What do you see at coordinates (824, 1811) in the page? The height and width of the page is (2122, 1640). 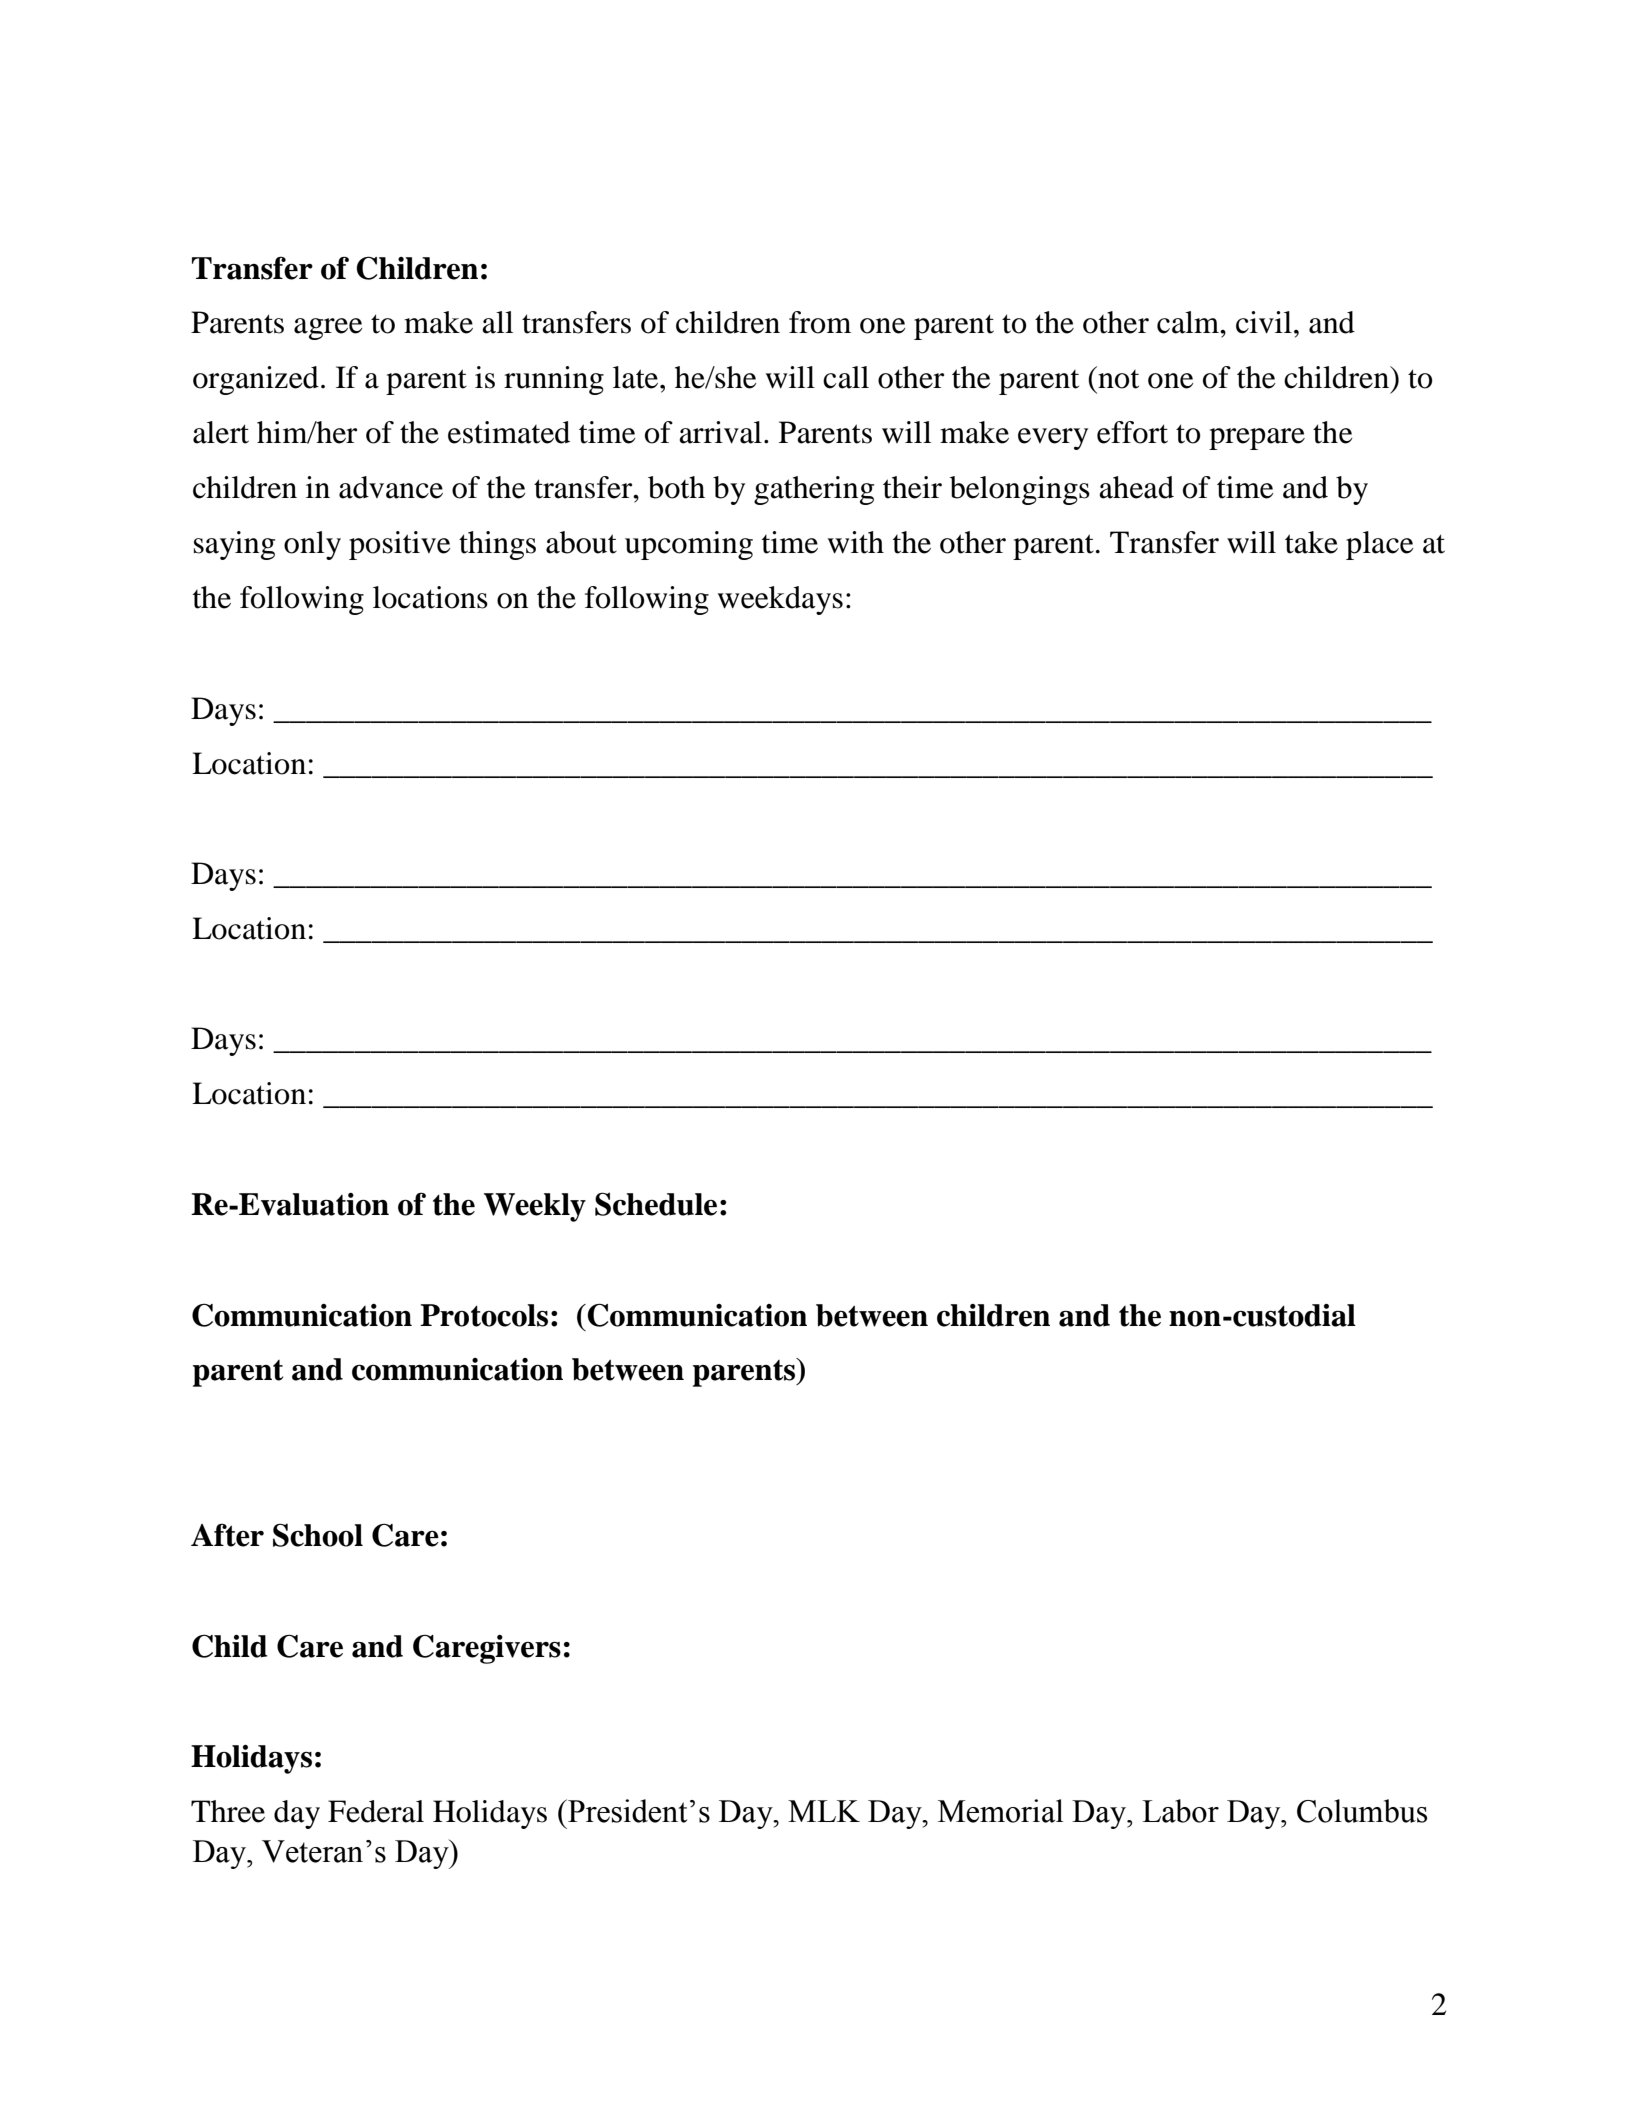 I see `MLK` at bounding box center [824, 1811].
